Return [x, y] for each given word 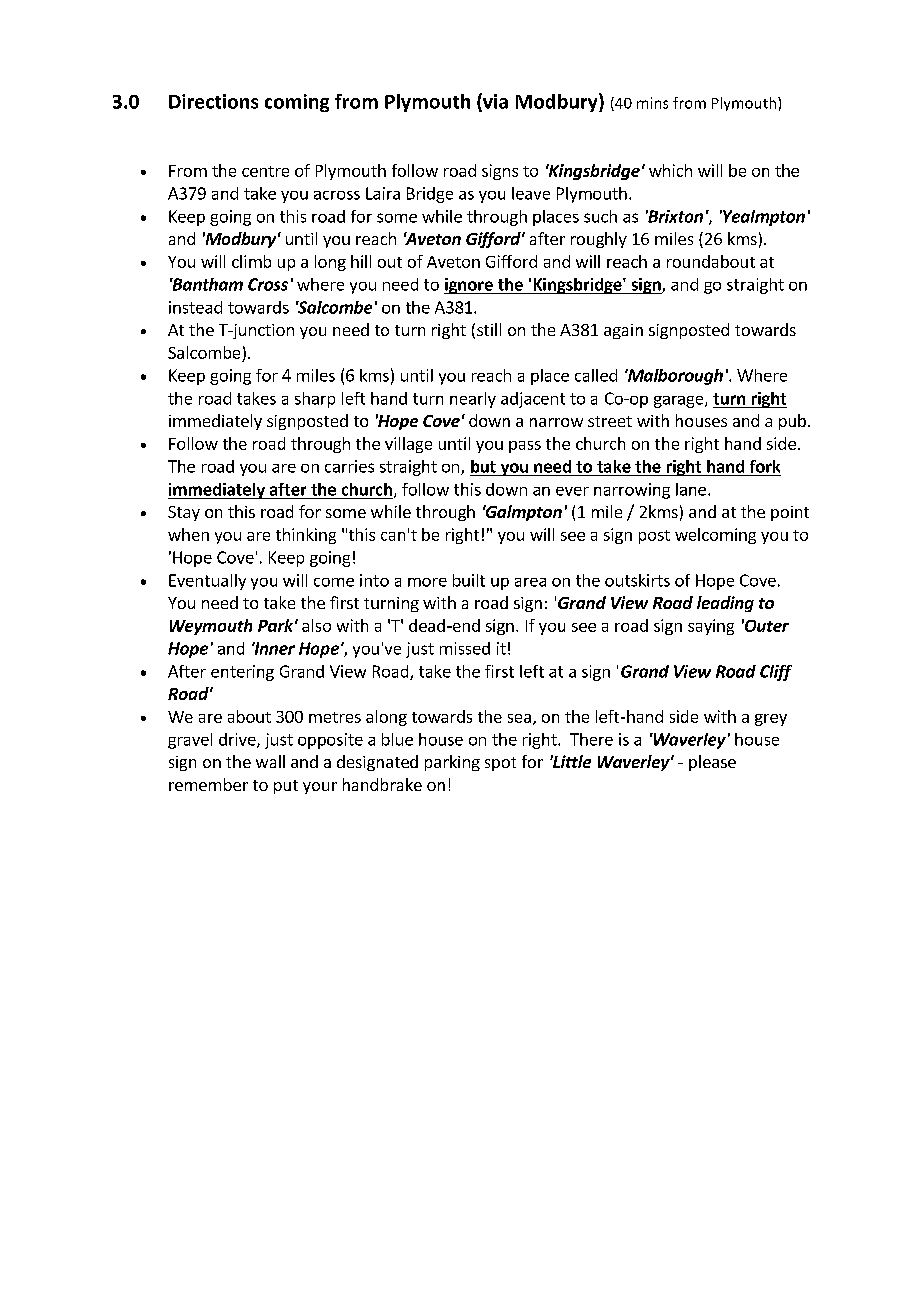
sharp [315, 400]
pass [525, 447]
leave [531, 193]
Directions [213, 101]
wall [270, 761]
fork [765, 466]
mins [652, 103]
